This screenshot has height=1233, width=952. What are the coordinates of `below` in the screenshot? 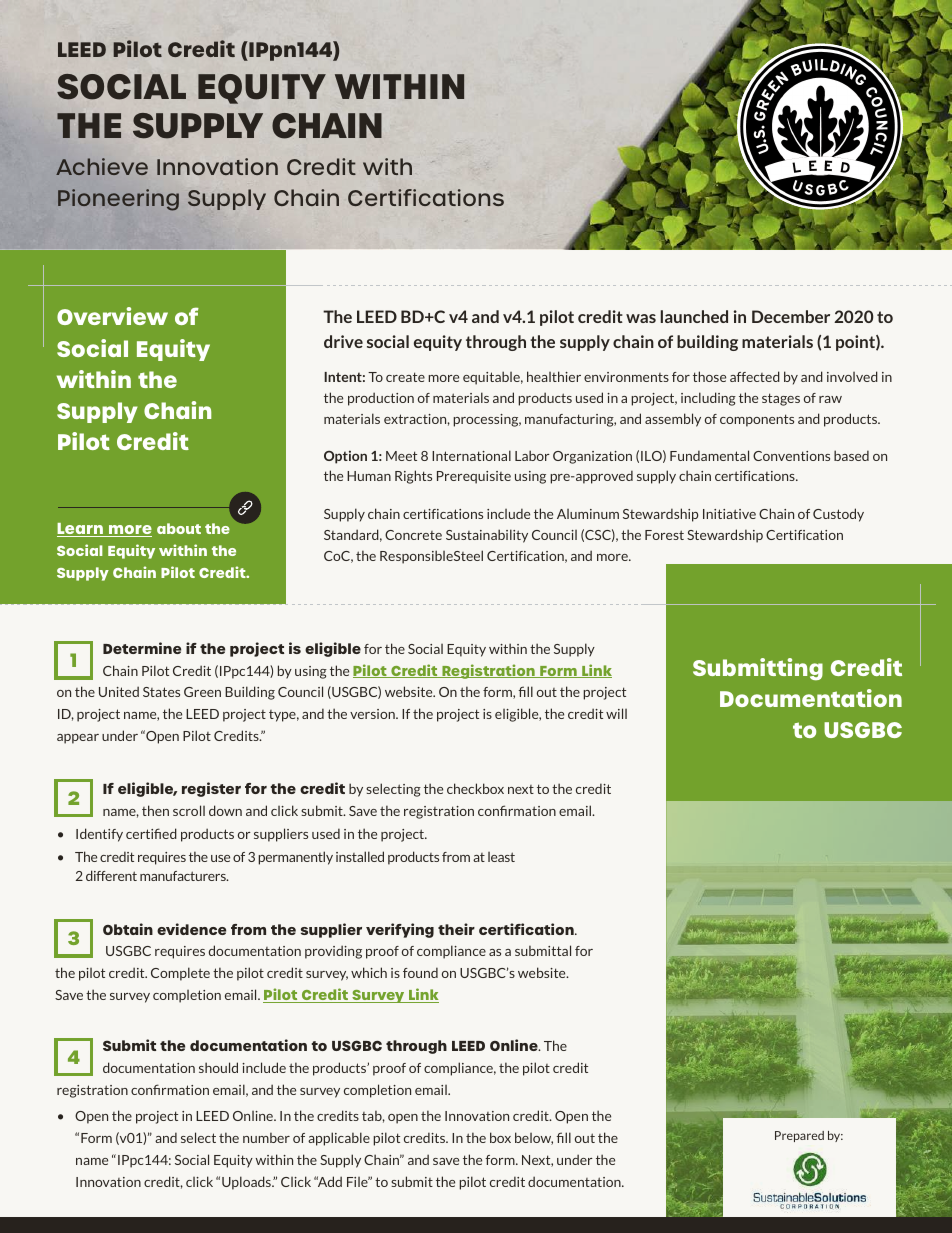 It's located at (534, 1138).
